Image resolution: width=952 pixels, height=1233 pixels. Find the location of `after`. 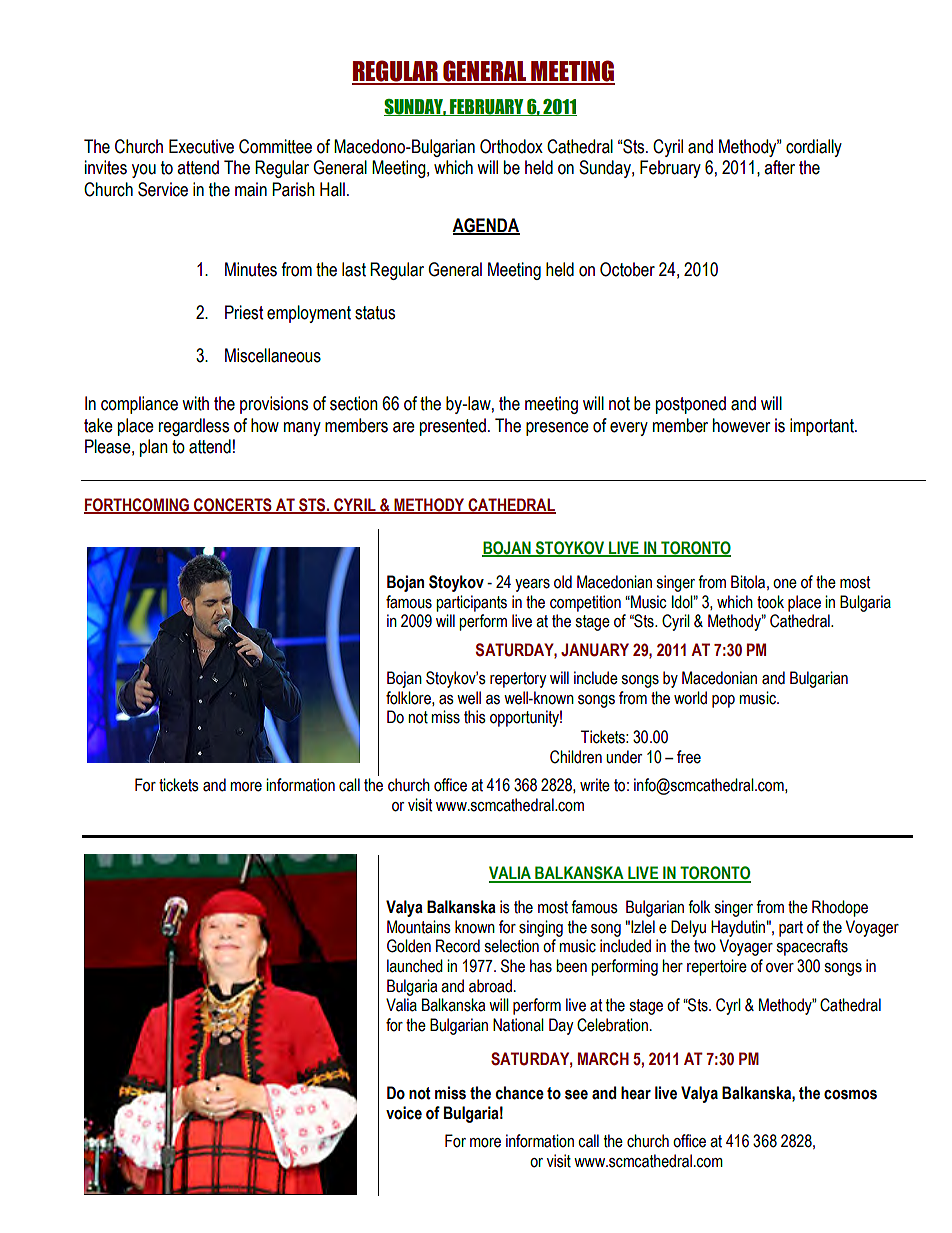

after is located at coordinates (779, 167).
